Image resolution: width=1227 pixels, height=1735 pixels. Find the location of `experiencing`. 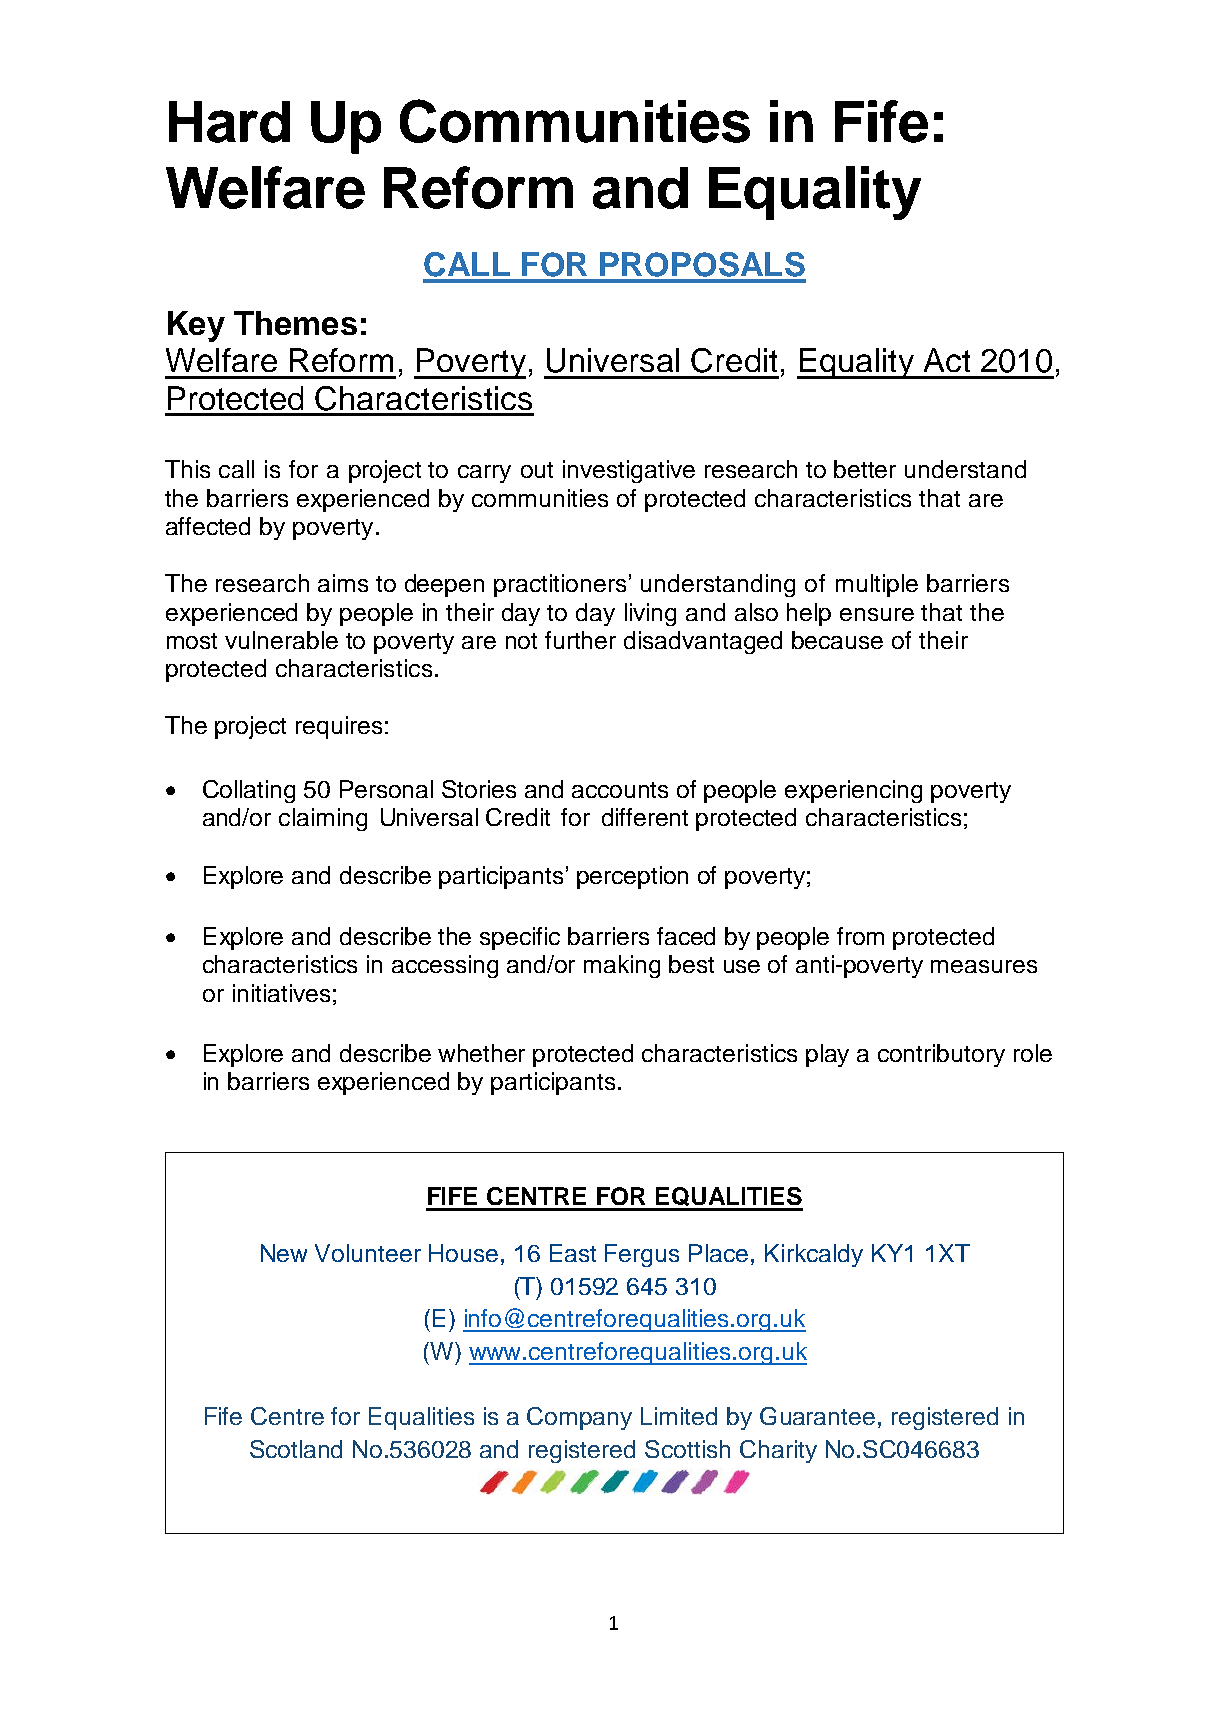

experiencing is located at coordinates (853, 791).
